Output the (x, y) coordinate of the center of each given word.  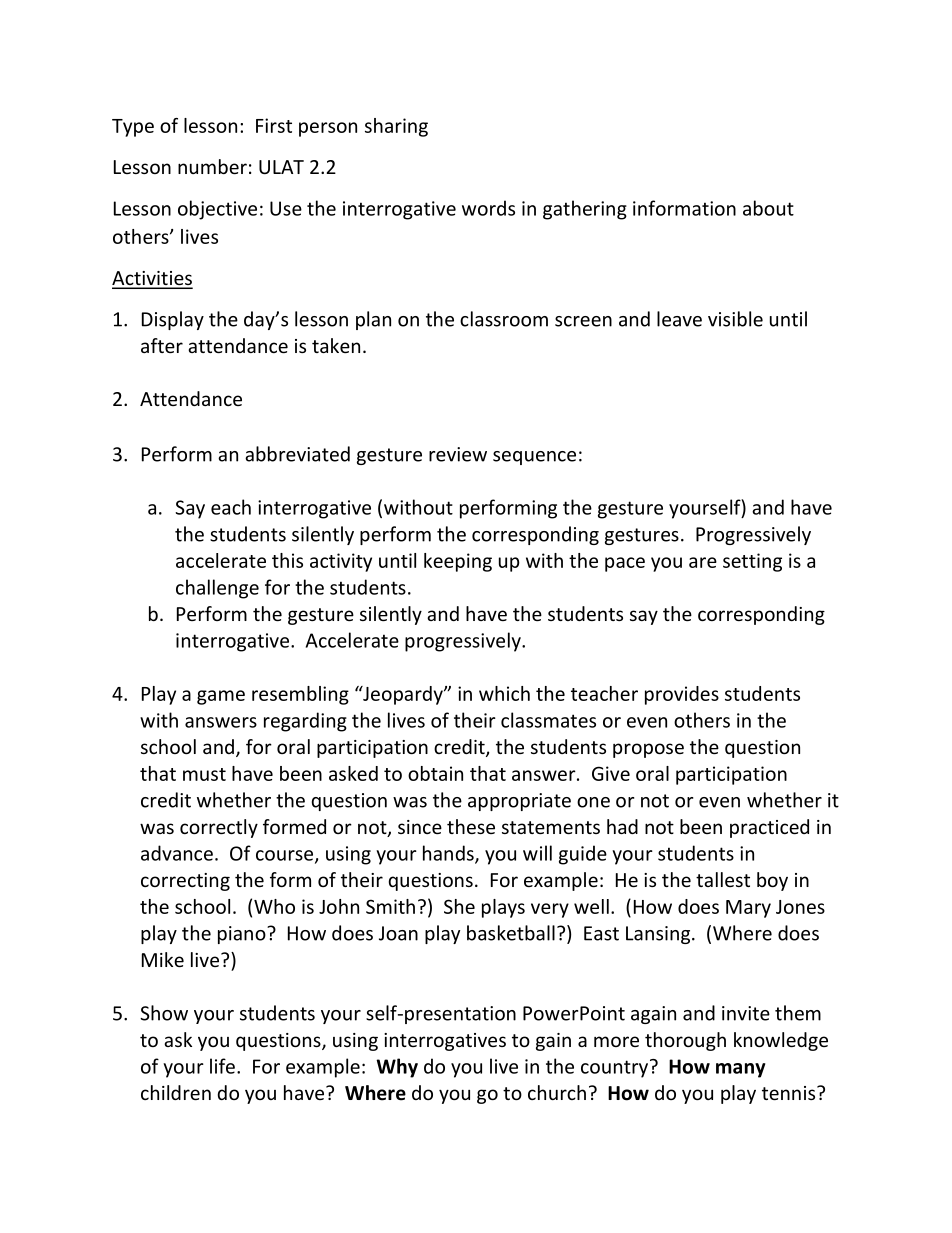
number (212, 166)
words (488, 208)
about (768, 208)
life (222, 1066)
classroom (504, 319)
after (162, 345)
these (471, 826)
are (703, 562)
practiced (769, 828)
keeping (458, 562)
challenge (217, 589)
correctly (219, 828)
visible (735, 319)
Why (397, 1068)
